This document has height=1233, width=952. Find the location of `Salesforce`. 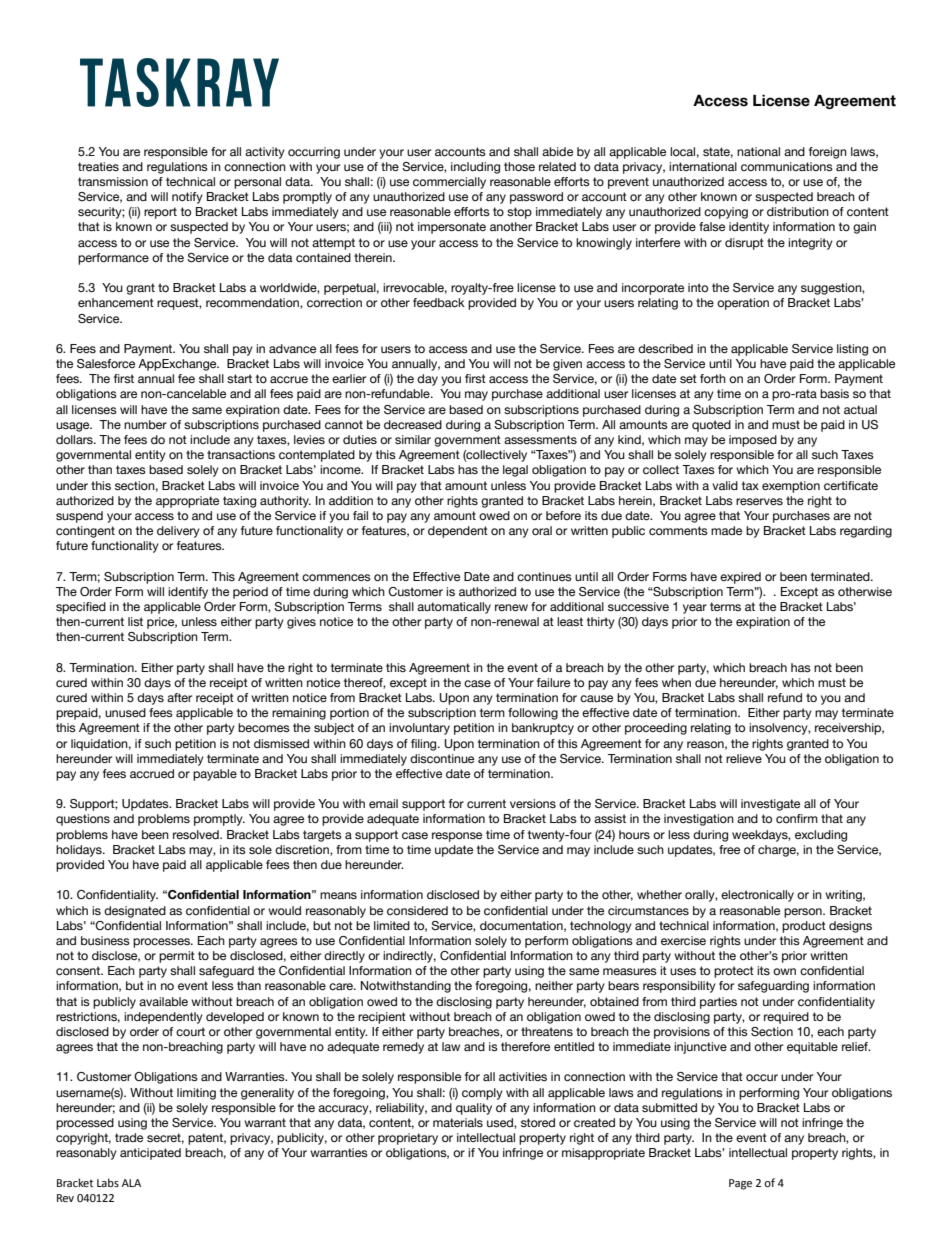

Salesforce is located at coordinates (106, 363).
